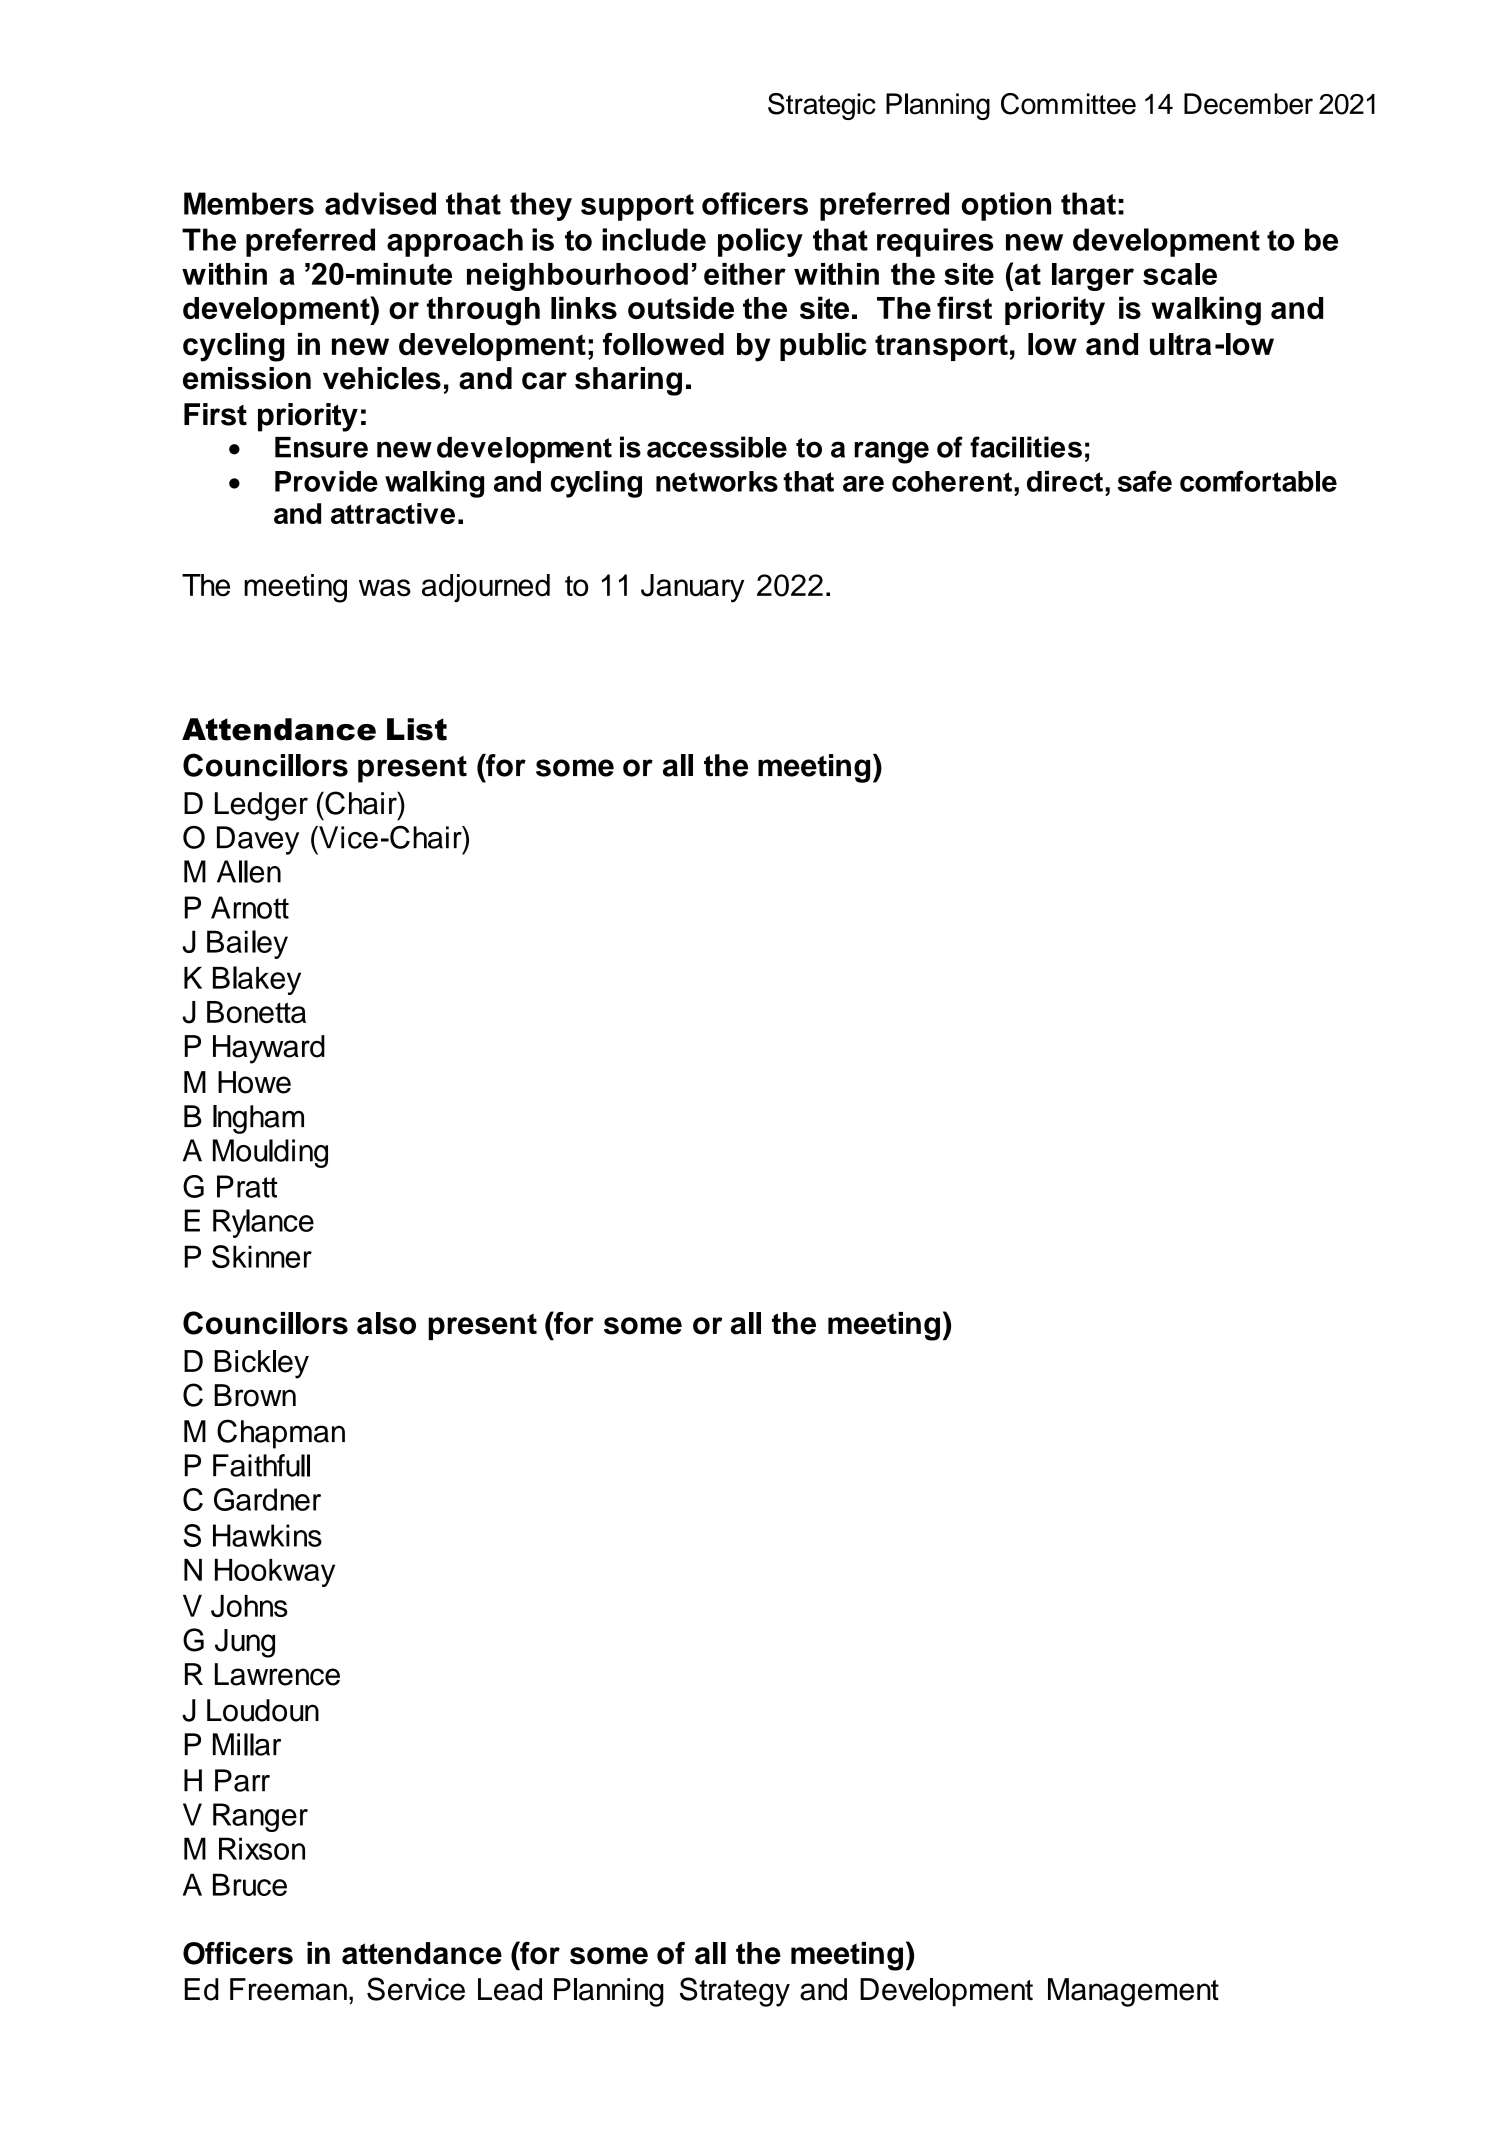  I want to click on also, so click(386, 1323).
